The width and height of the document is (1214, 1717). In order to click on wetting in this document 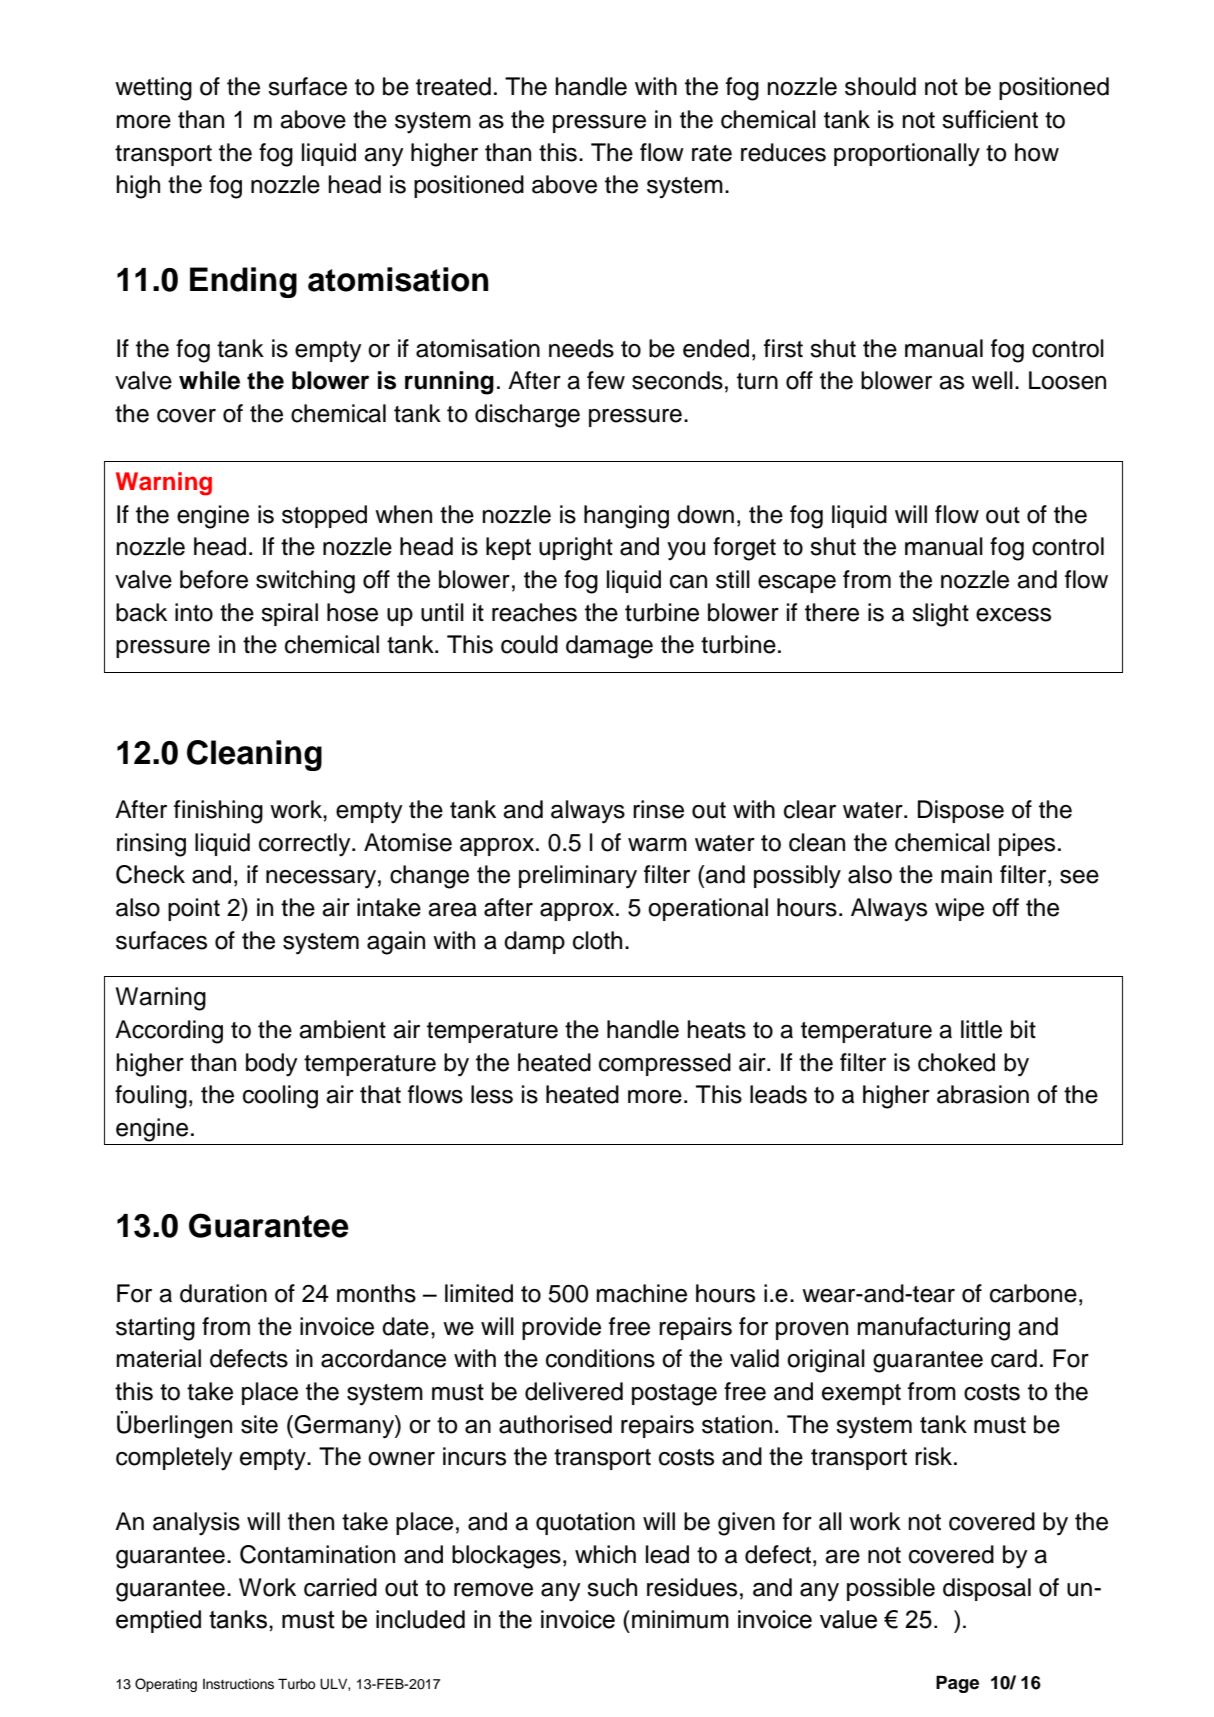, I will do `click(153, 89)`.
